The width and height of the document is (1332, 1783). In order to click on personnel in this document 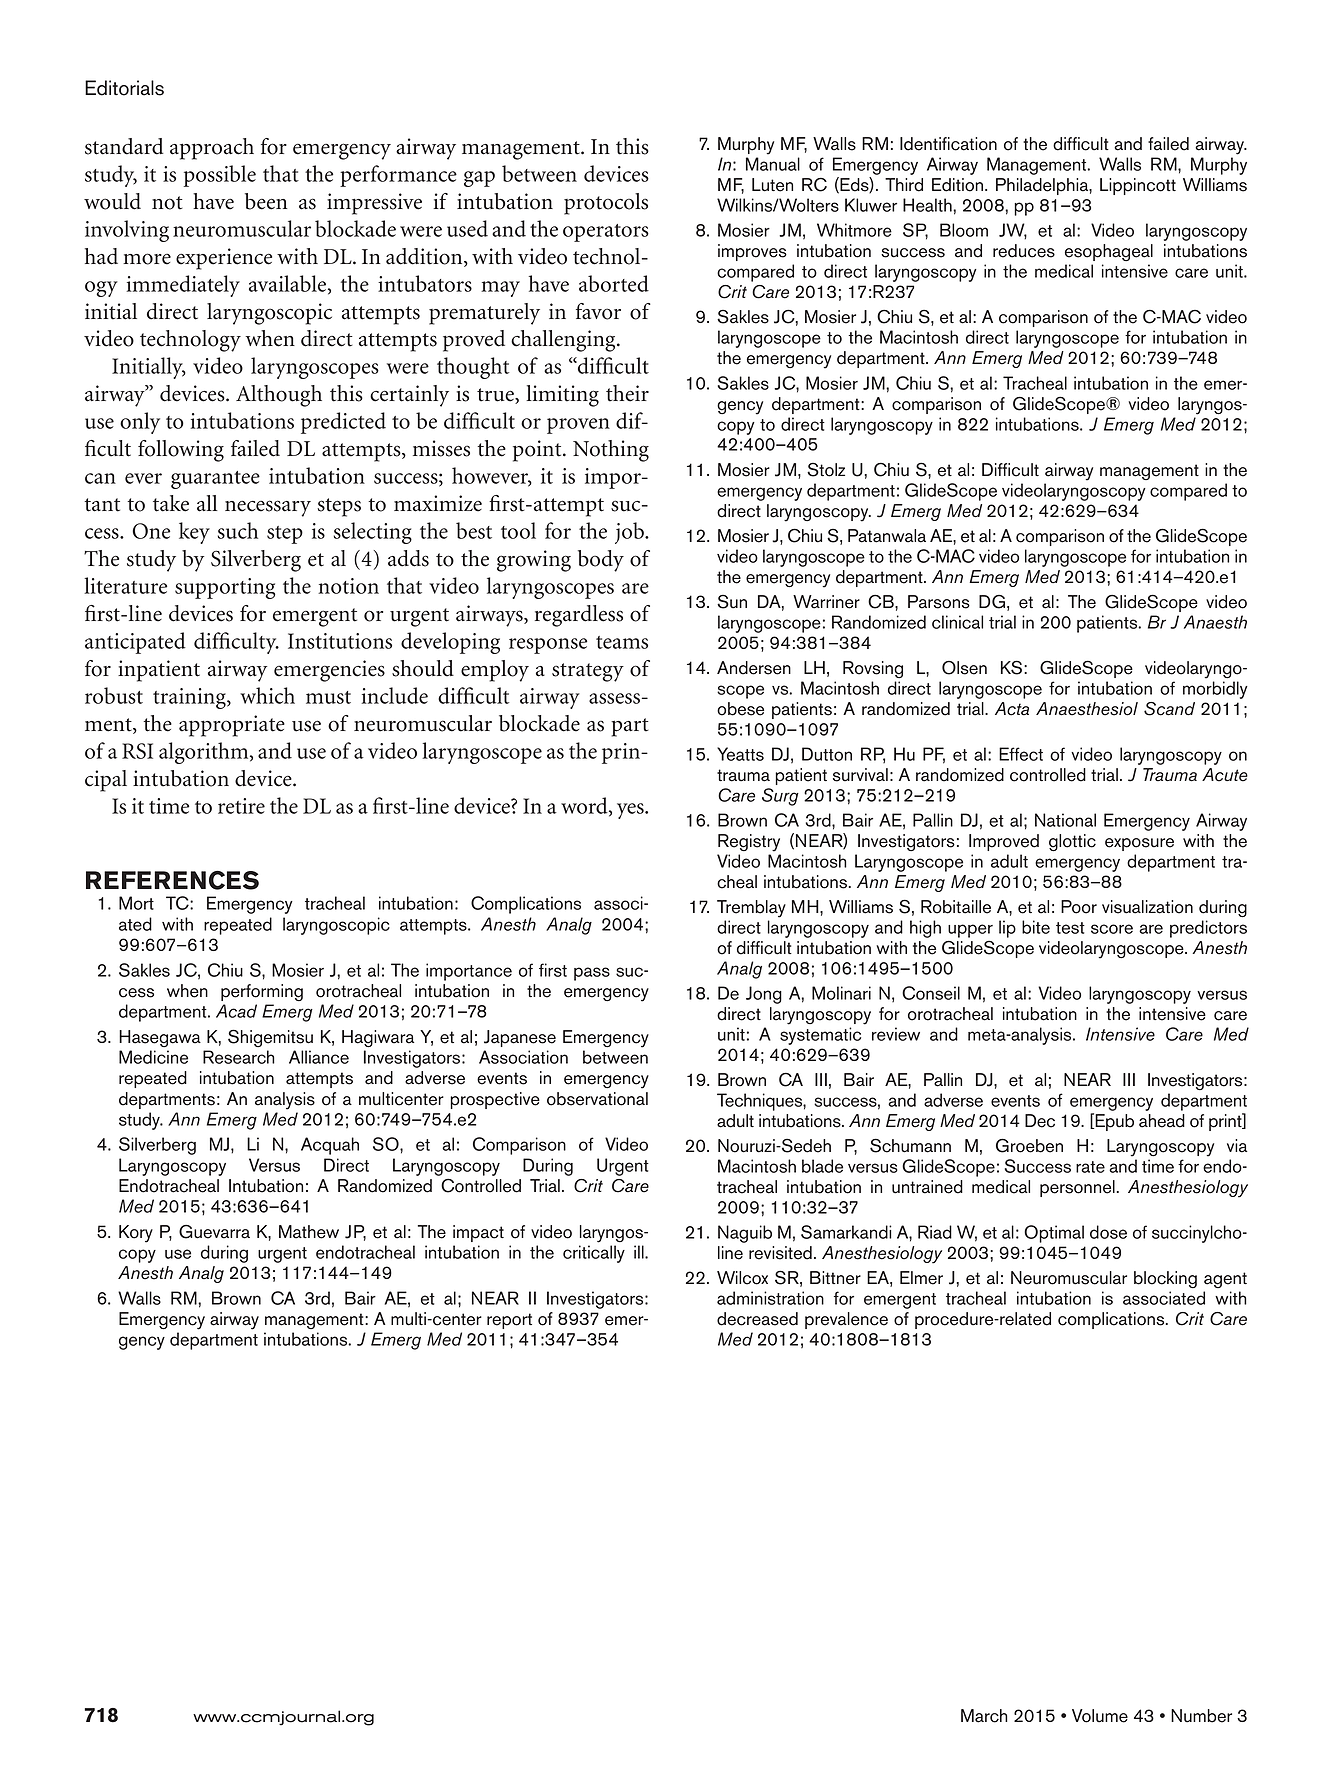, I will do `click(1078, 1188)`.
